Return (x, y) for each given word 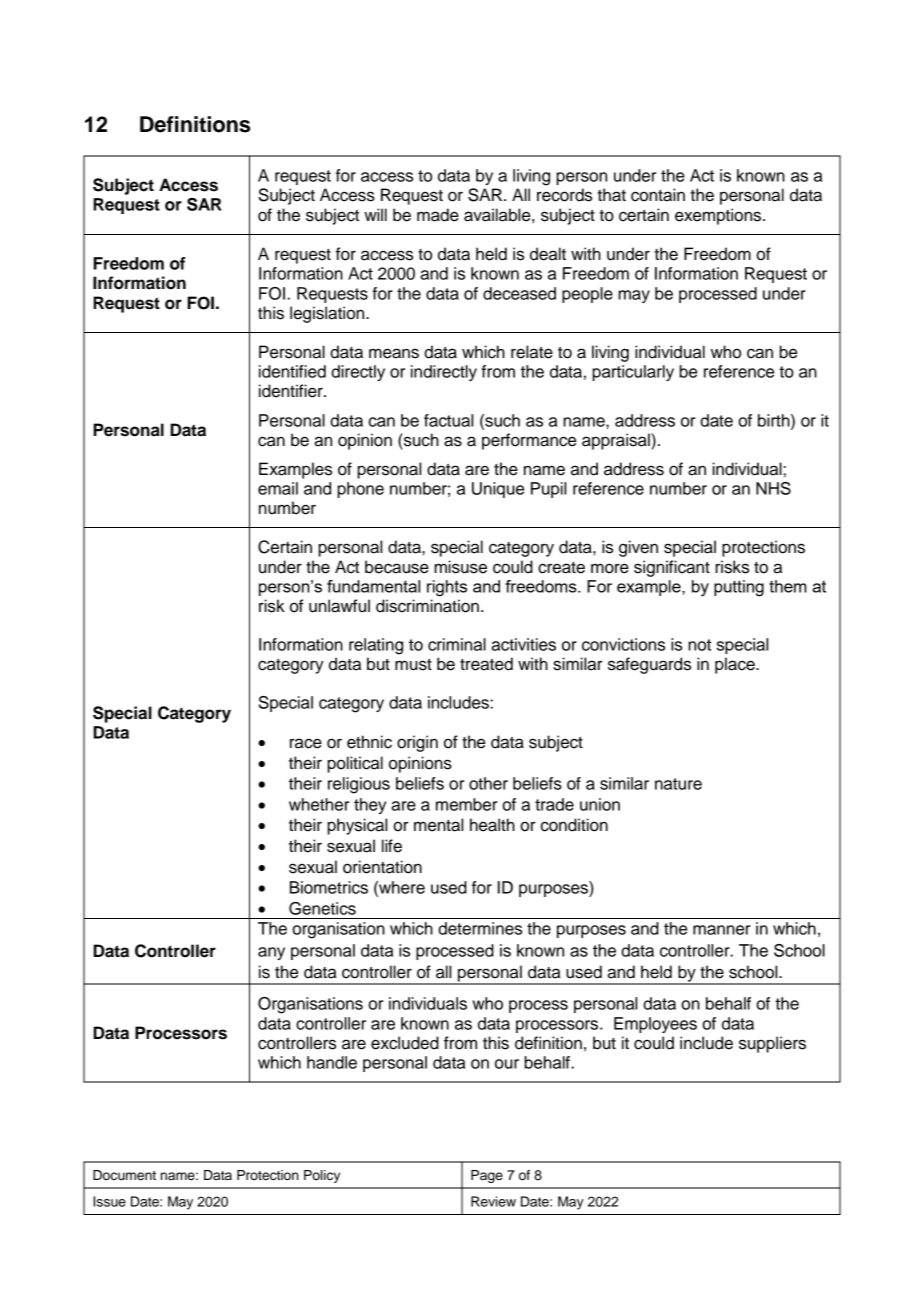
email (278, 488)
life (392, 846)
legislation (328, 314)
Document (124, 1175)
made (438, 215)
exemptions (719, 216)
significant (672, 568)
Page (487, 1176)
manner (721, 930)
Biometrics (329, 887)
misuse (460, 567)
